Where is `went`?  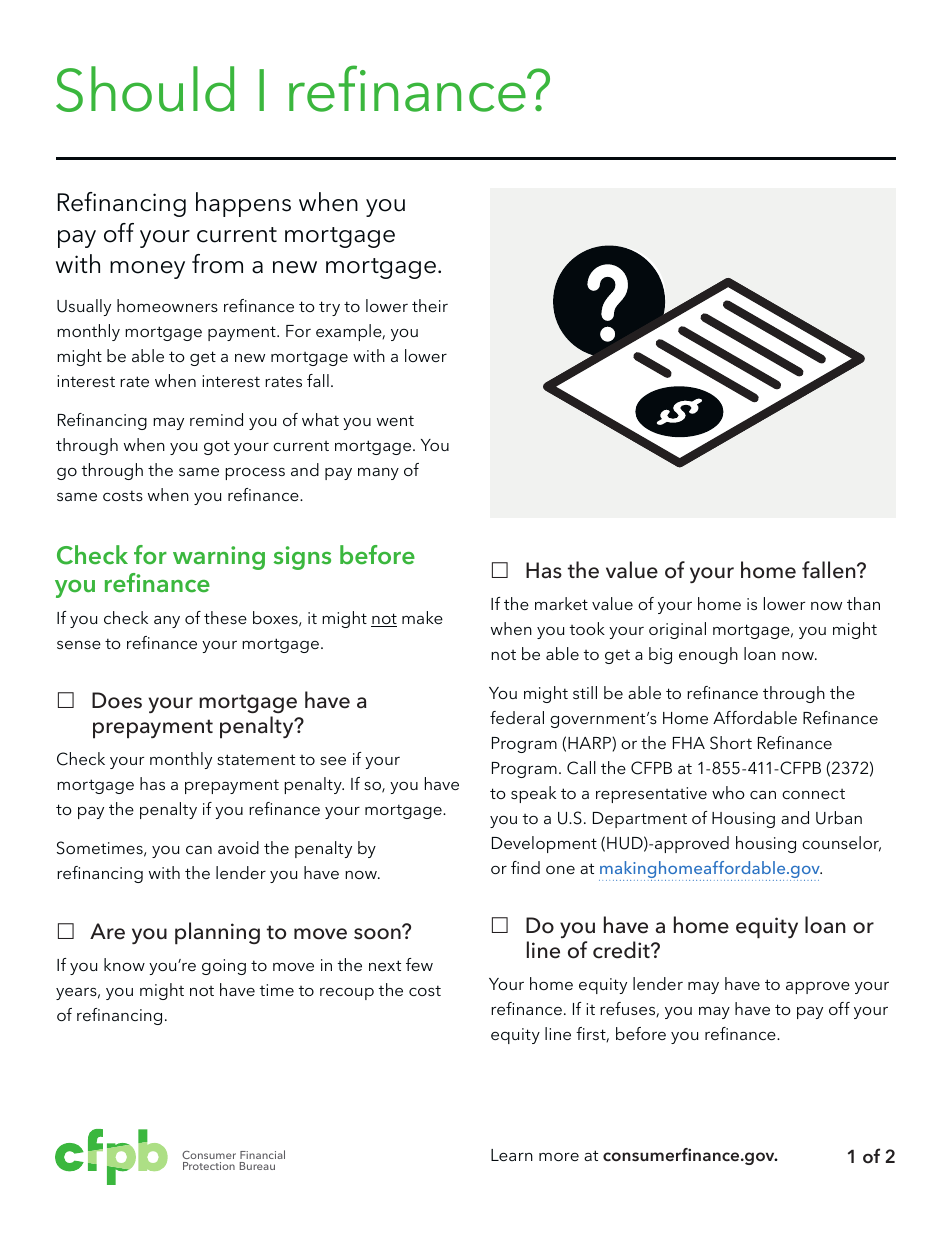
went is located at coordinates (395, 420).
